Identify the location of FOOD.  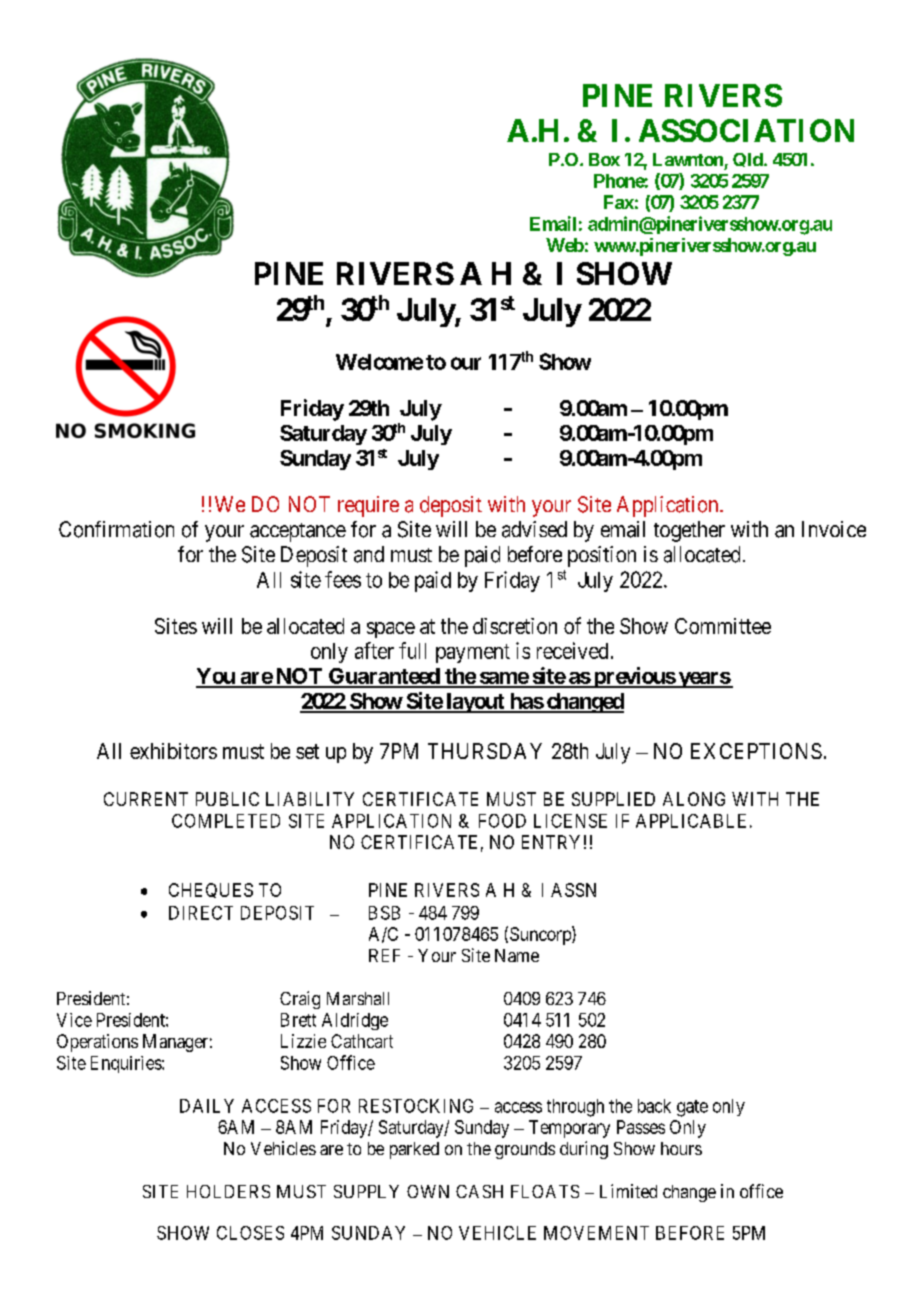
(502, 821).
